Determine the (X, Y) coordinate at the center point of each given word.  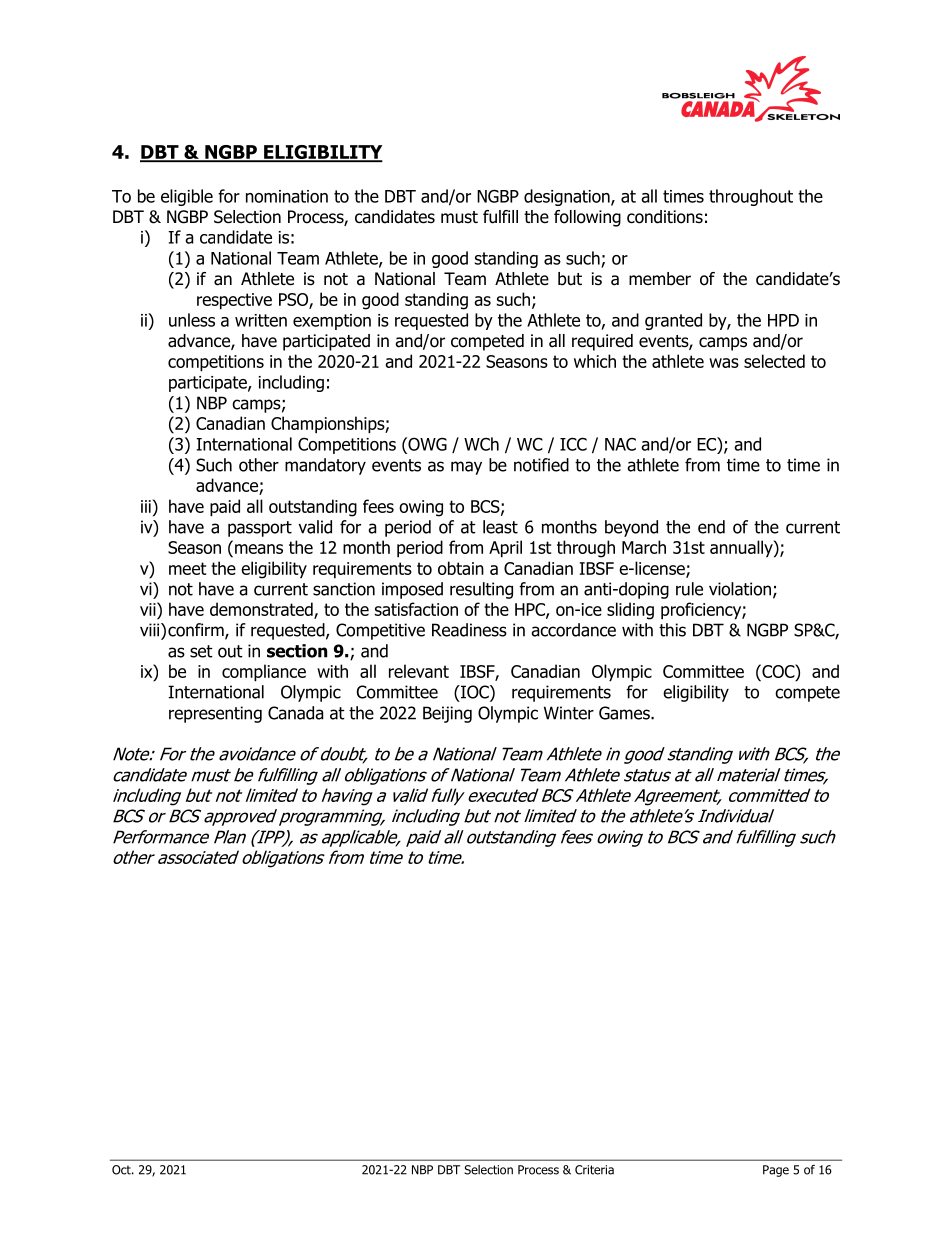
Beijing (447, 714)
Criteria (594, 1170)
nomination (287, 196)
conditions (665, 217)
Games (625, 713)
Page (776, 1171)
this (672, 630)
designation (568, 197)
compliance (264, 673)
